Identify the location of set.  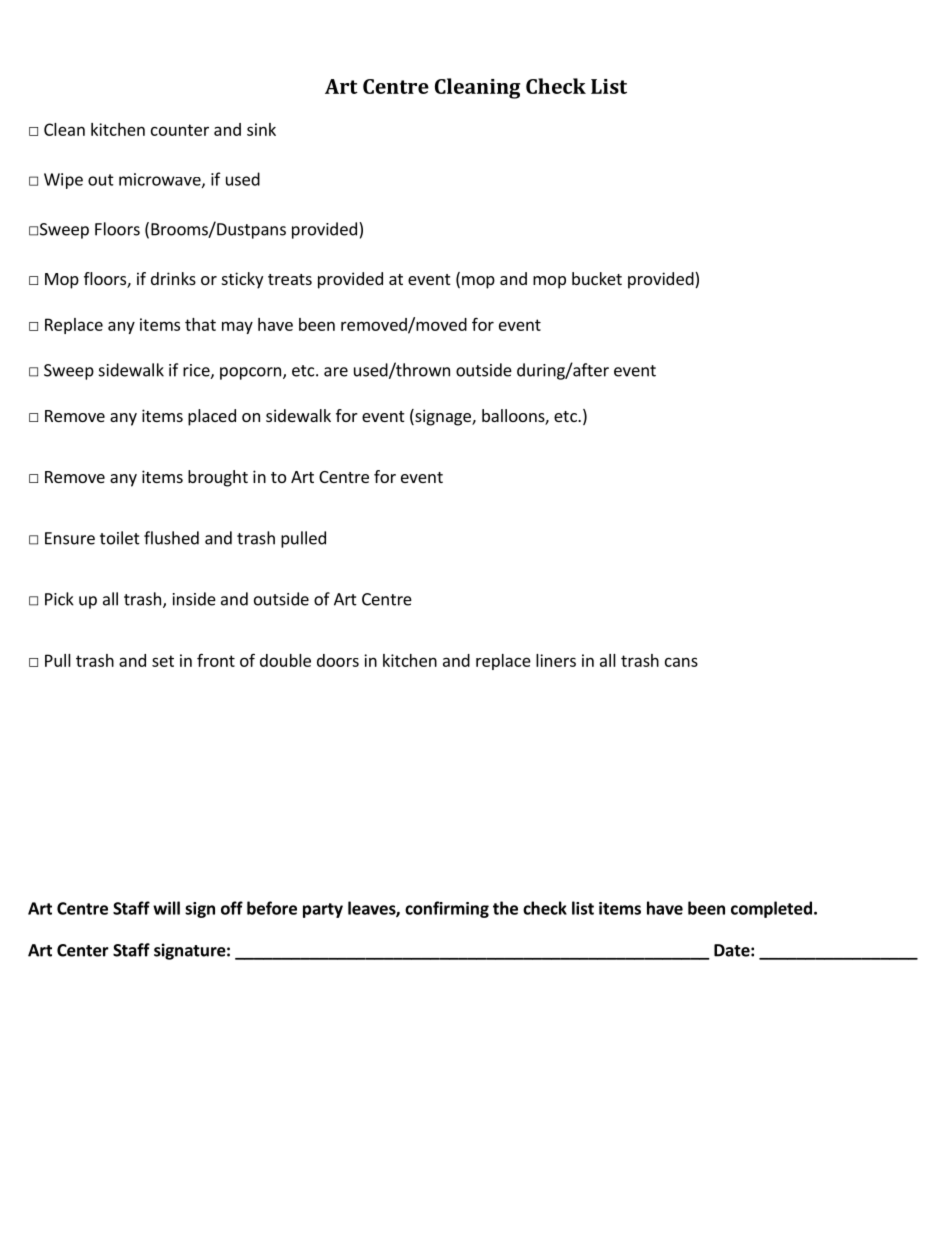
(163, 661).
